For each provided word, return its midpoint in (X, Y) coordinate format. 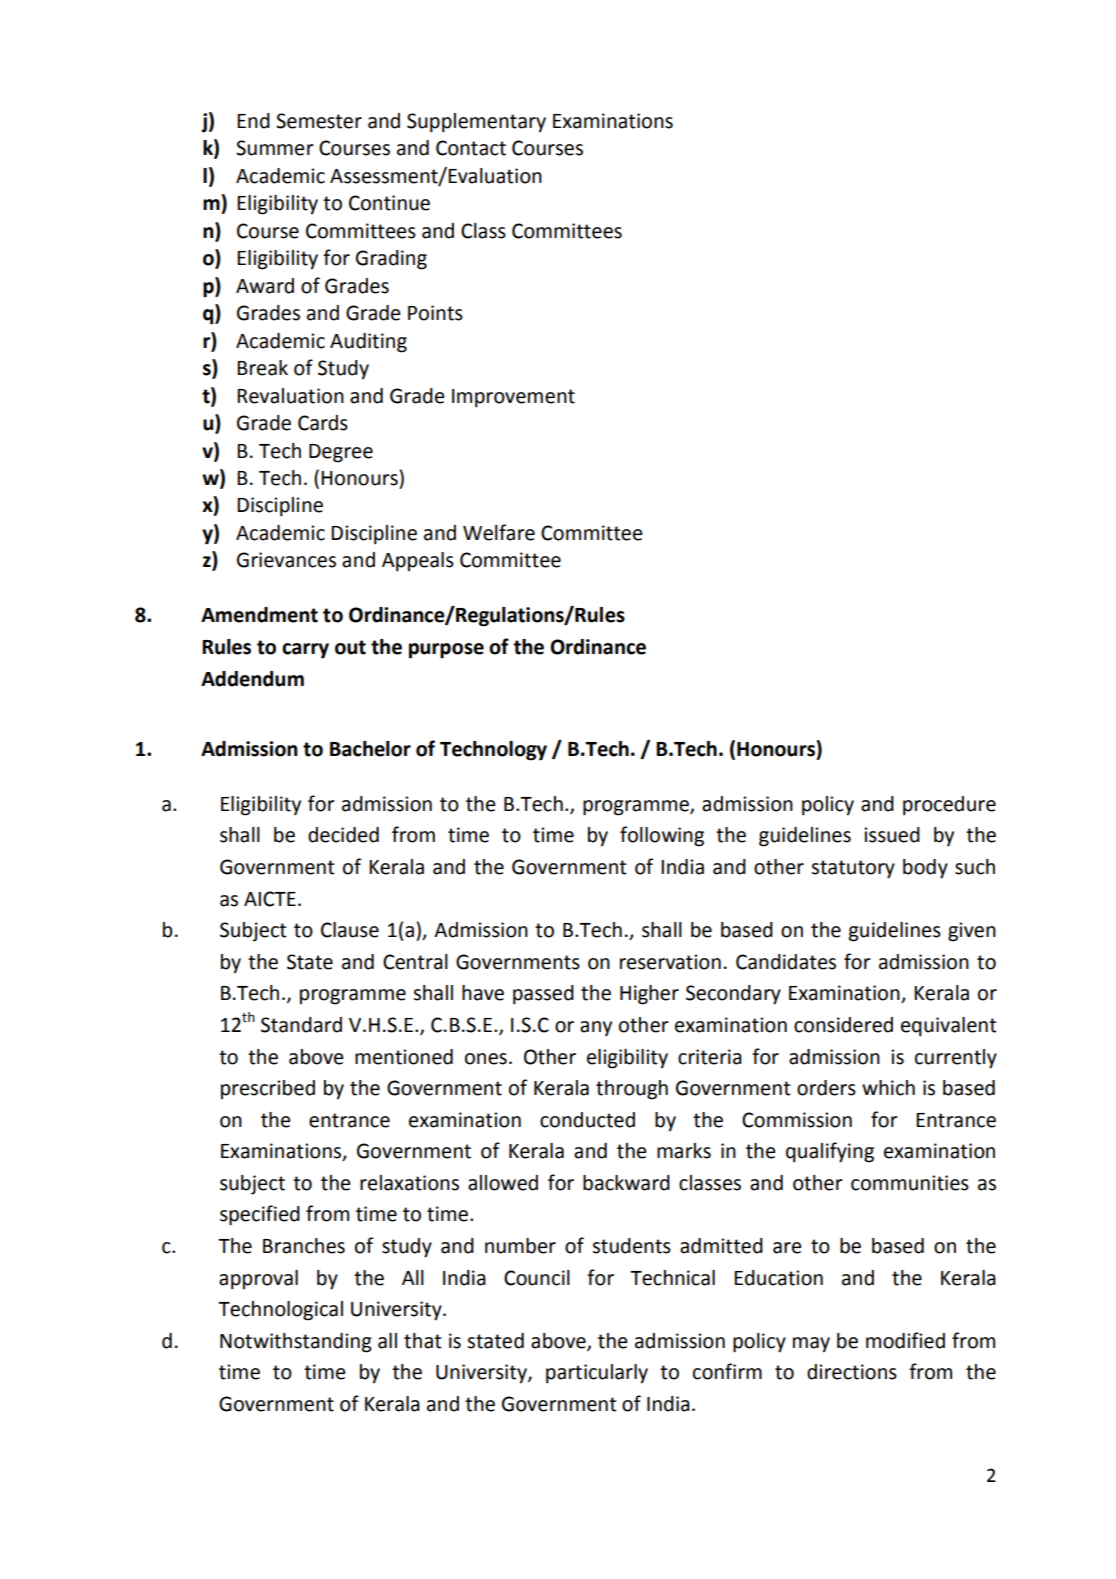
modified (905, 1340)
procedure (949, 806)
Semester (319, 121)
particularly (597, 1374)
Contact (471, 148)
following (662, 836)
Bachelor (370, 749)
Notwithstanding (296, 1343)
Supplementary (476, 123)
